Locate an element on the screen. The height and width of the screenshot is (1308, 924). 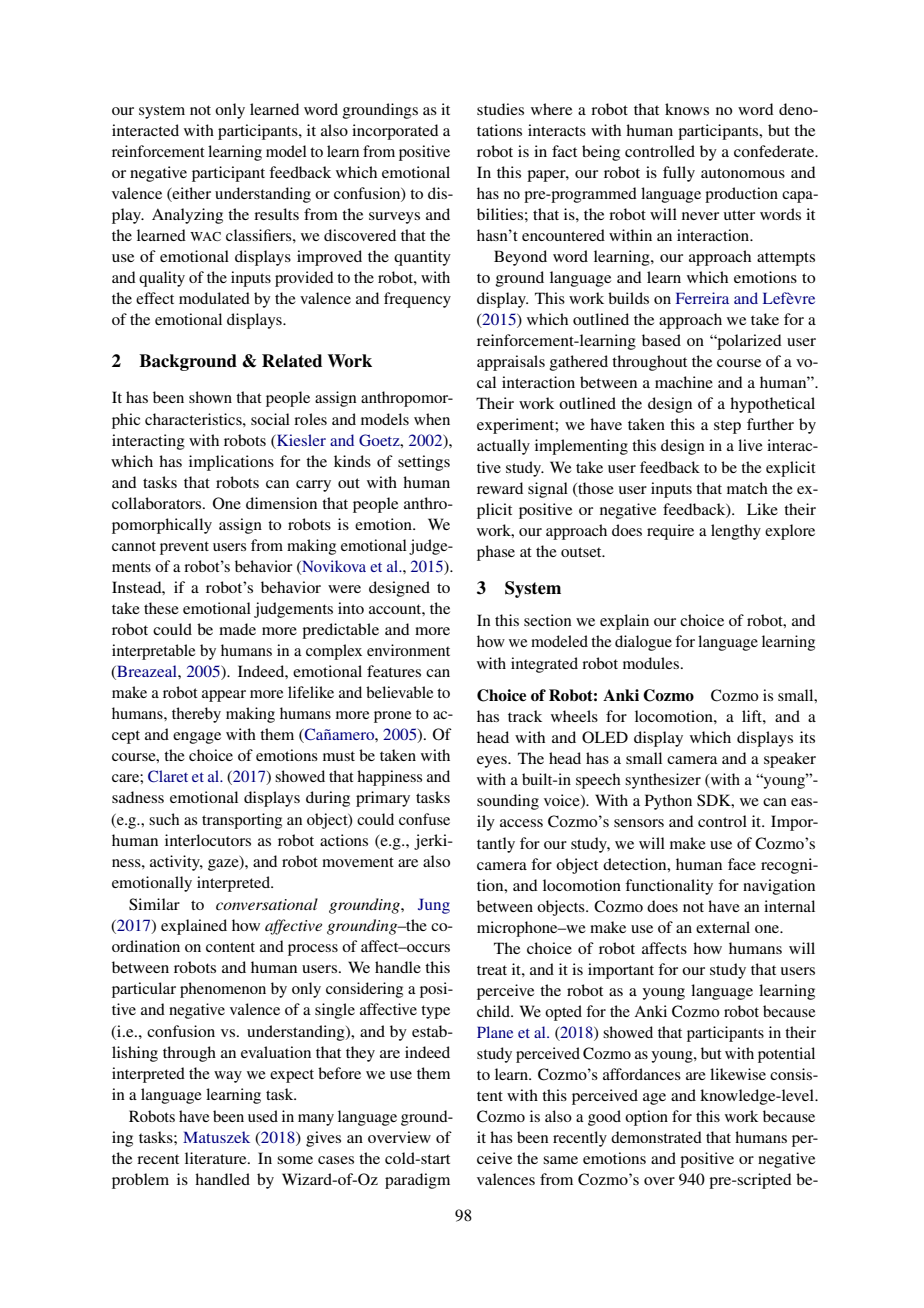
shown is located at coordinates (210, 397).
